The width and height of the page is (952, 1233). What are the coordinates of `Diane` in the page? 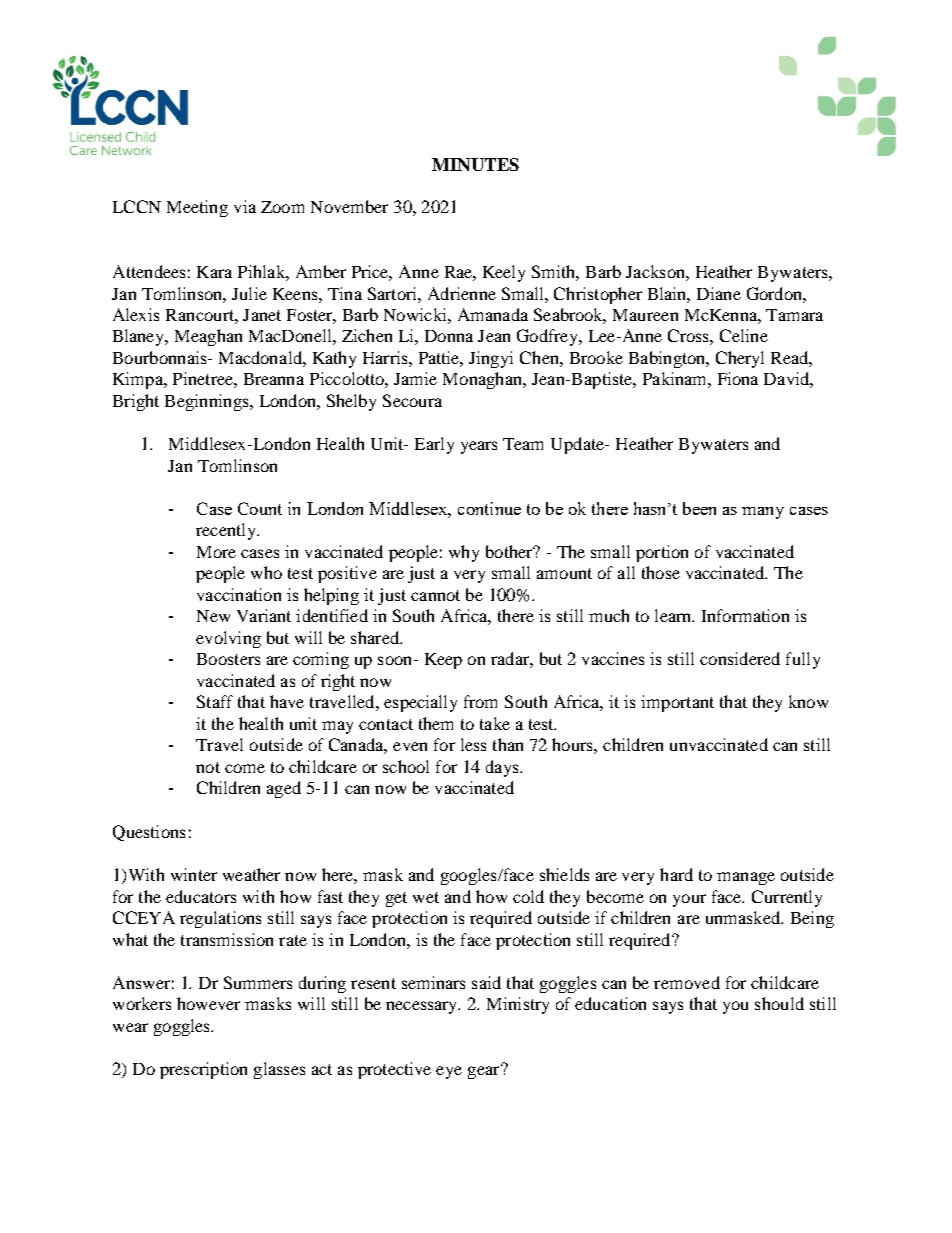 It's located at (719, 293).
